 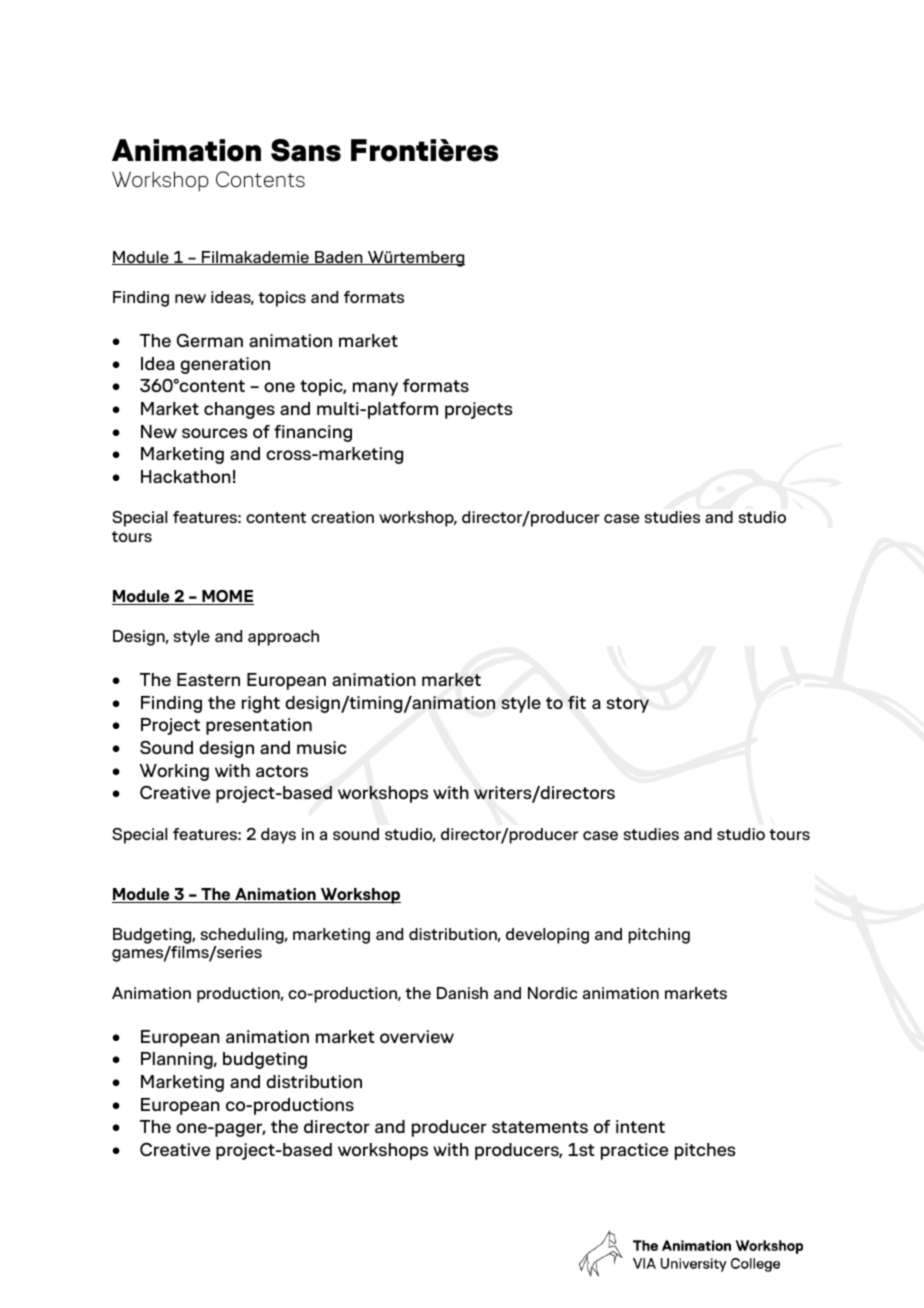 I want to click on Baden, so click(x=339, y=258).
